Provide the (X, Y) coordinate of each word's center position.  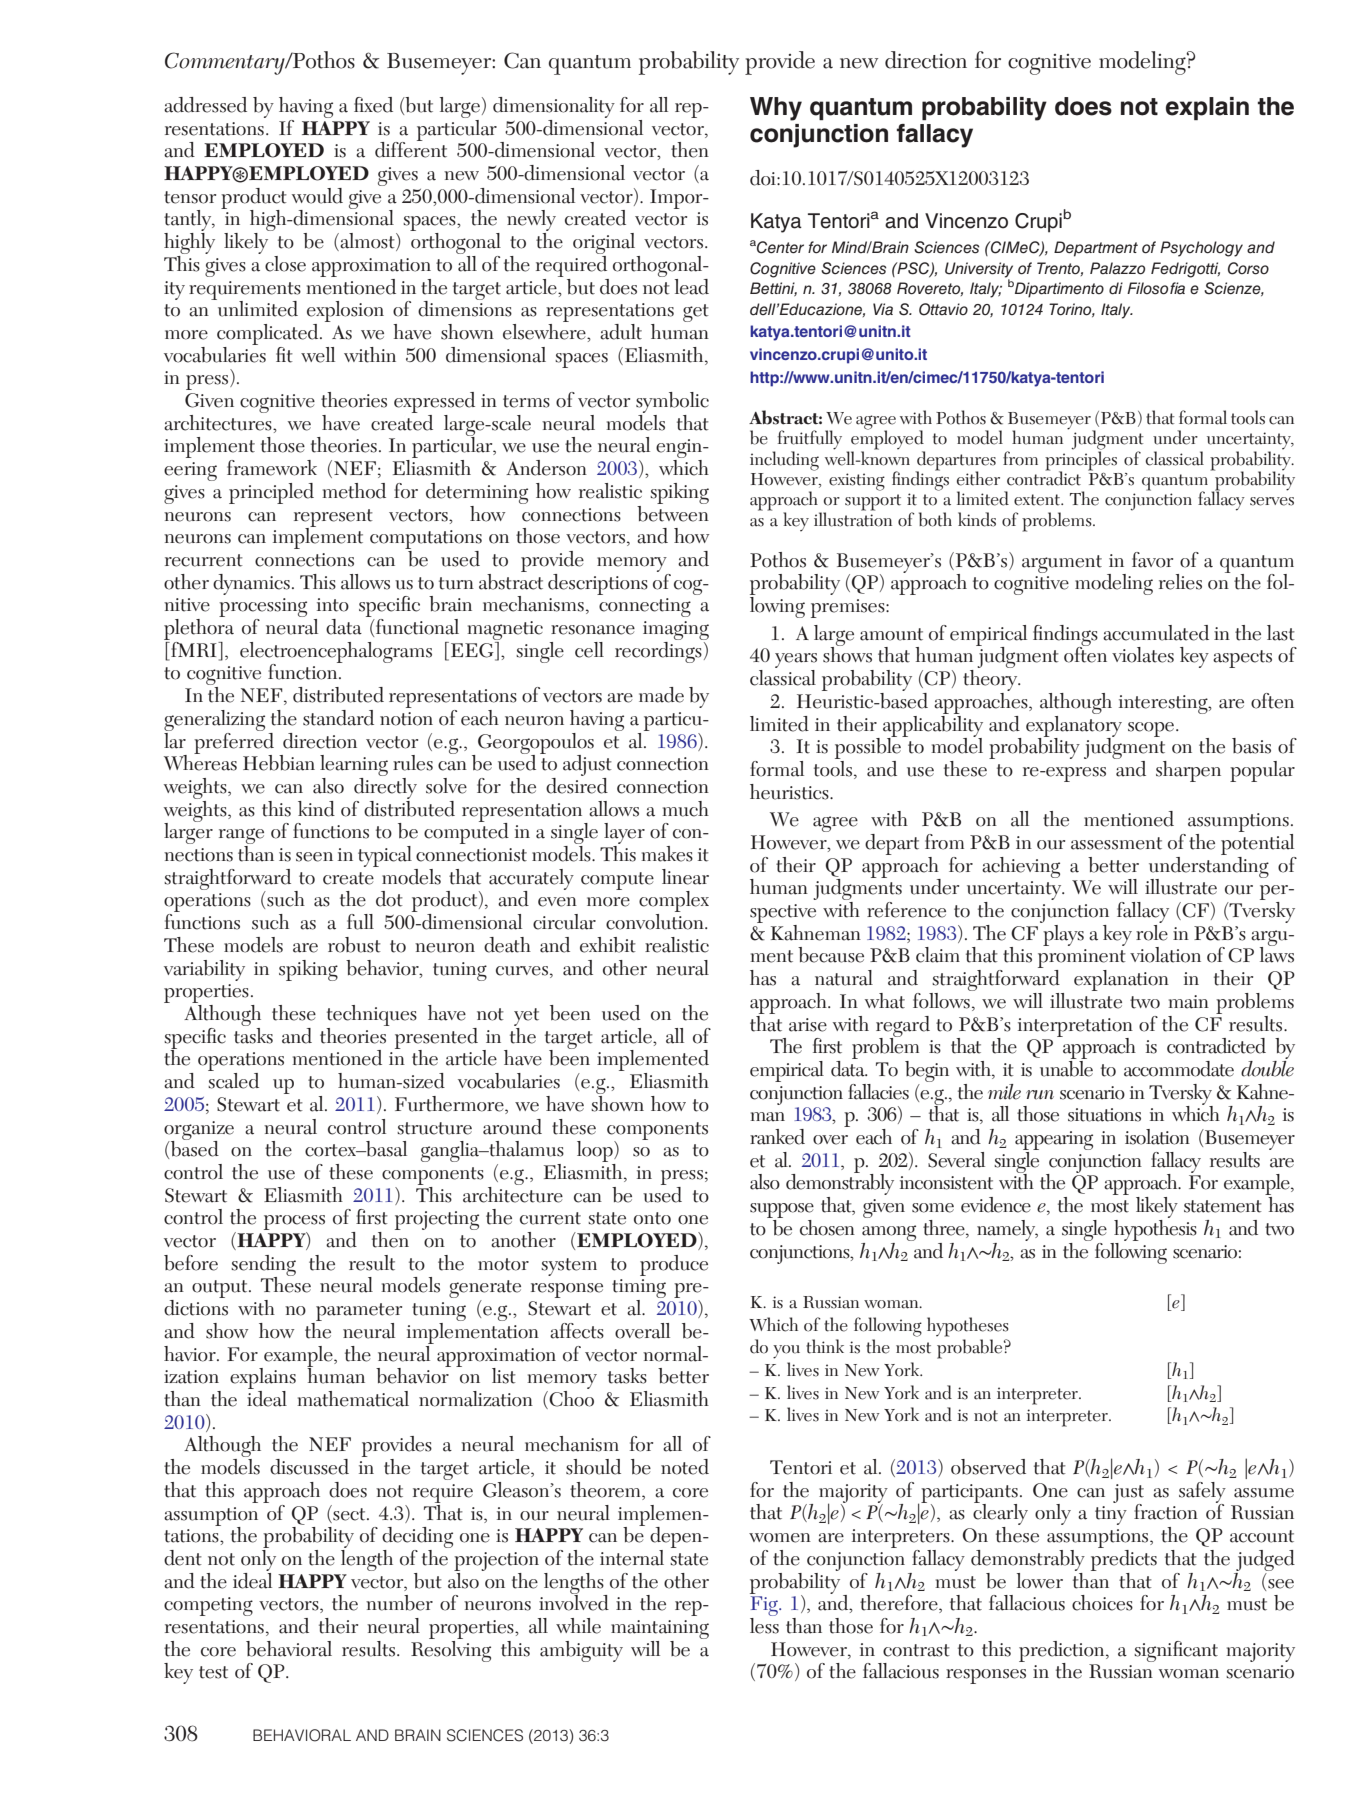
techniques (371, 1017)
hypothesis (1155, 1229)
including (784, 461)
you (786, 1352)
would (317, 196)
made (661, 695)
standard (338, 718)
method (354, 491)
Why (776, 109)
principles (1081, 460)
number (399, 1603)
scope (1151, 729)
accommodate (1179, 1069)
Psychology (1201, 249)
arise (808, 1025)
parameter (358, 1313)
